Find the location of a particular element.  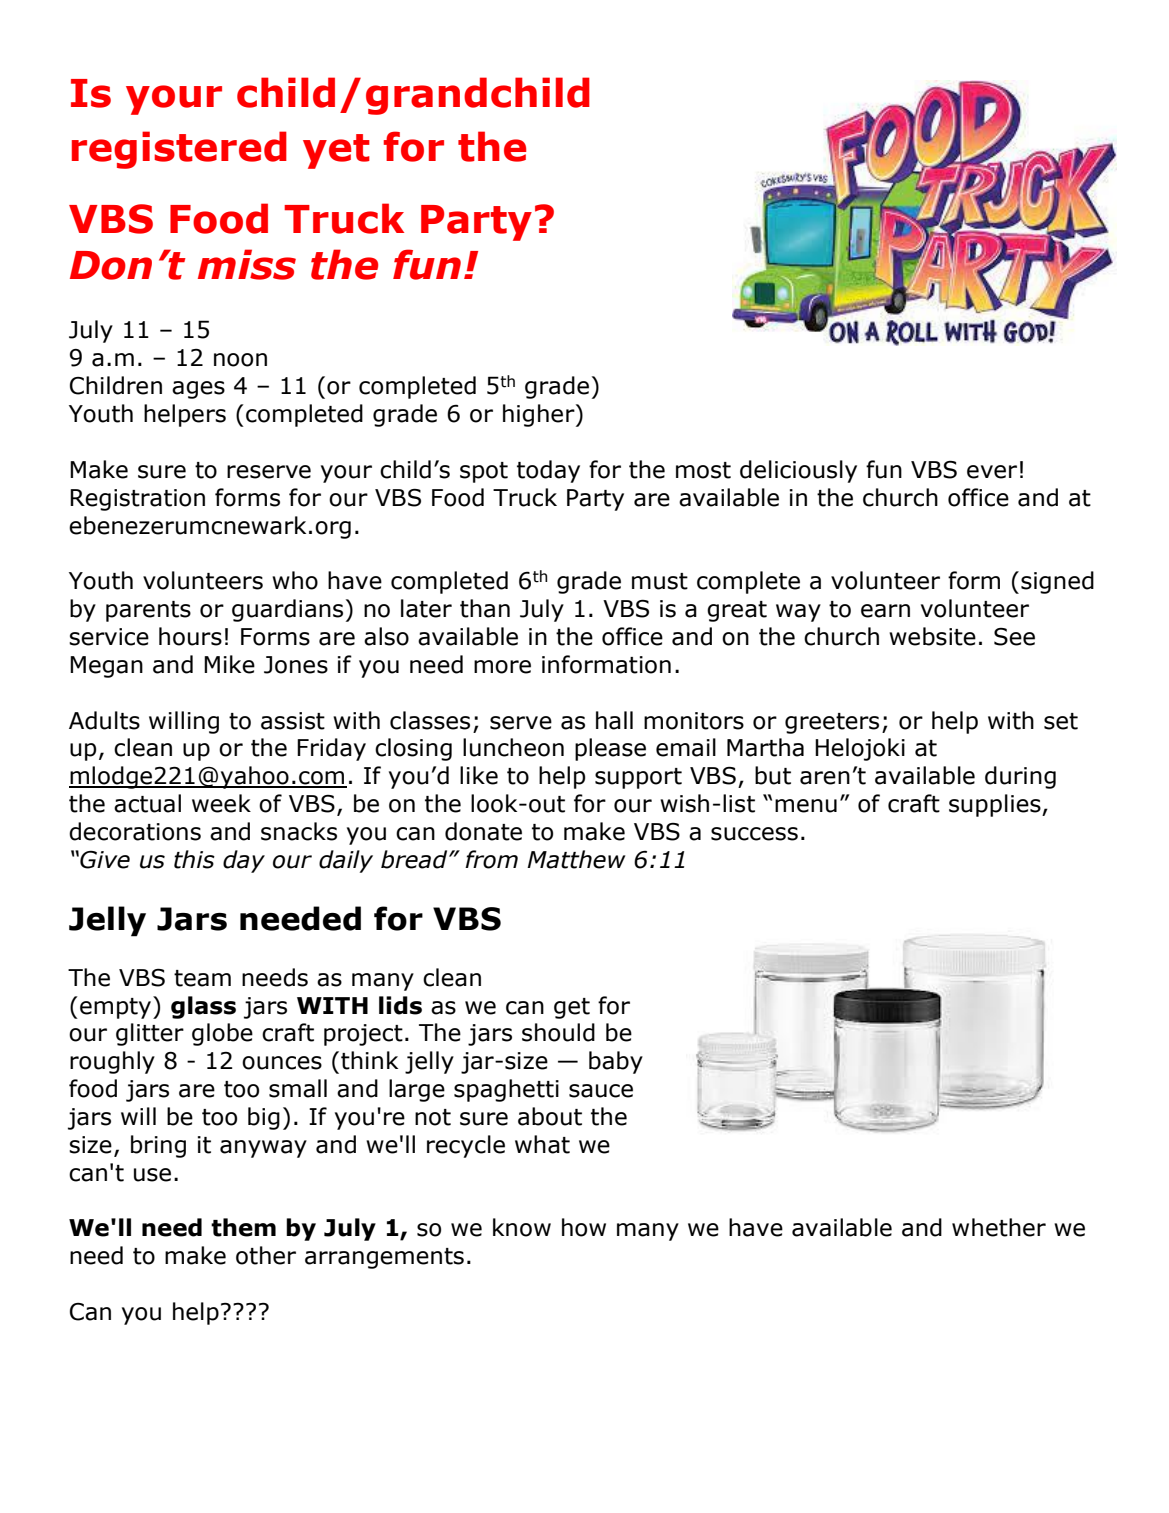

supplies is located at coordinates (996, 805).
